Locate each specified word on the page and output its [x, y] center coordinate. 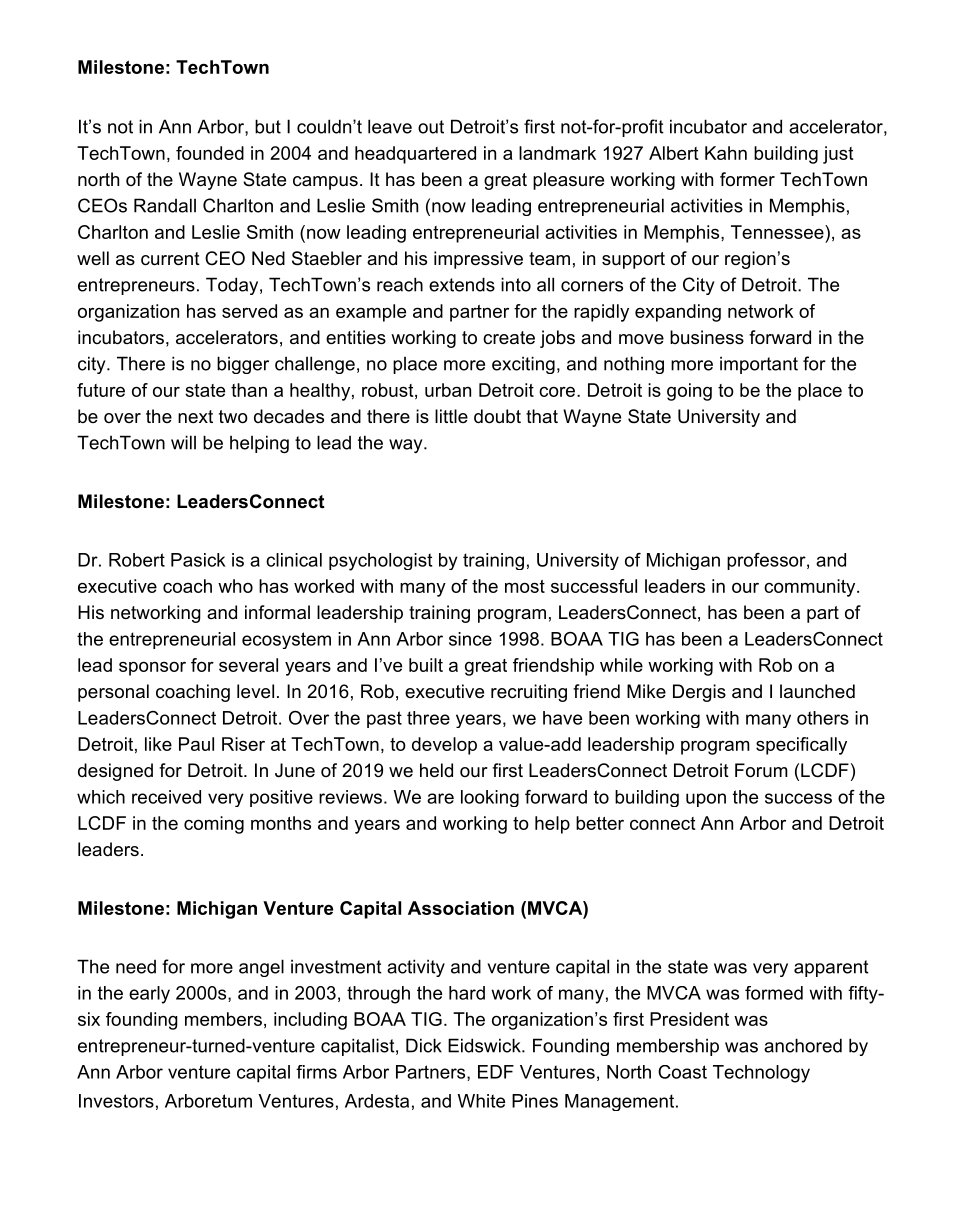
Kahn [726, 153]
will [183, 442]
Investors [116, 1101]
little [451, 416]
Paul [196, 744]
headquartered [415, 155]
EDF [496, 1072]
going [689, 392]
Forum [761, 770]
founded [210, 153]
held [436, 770]
